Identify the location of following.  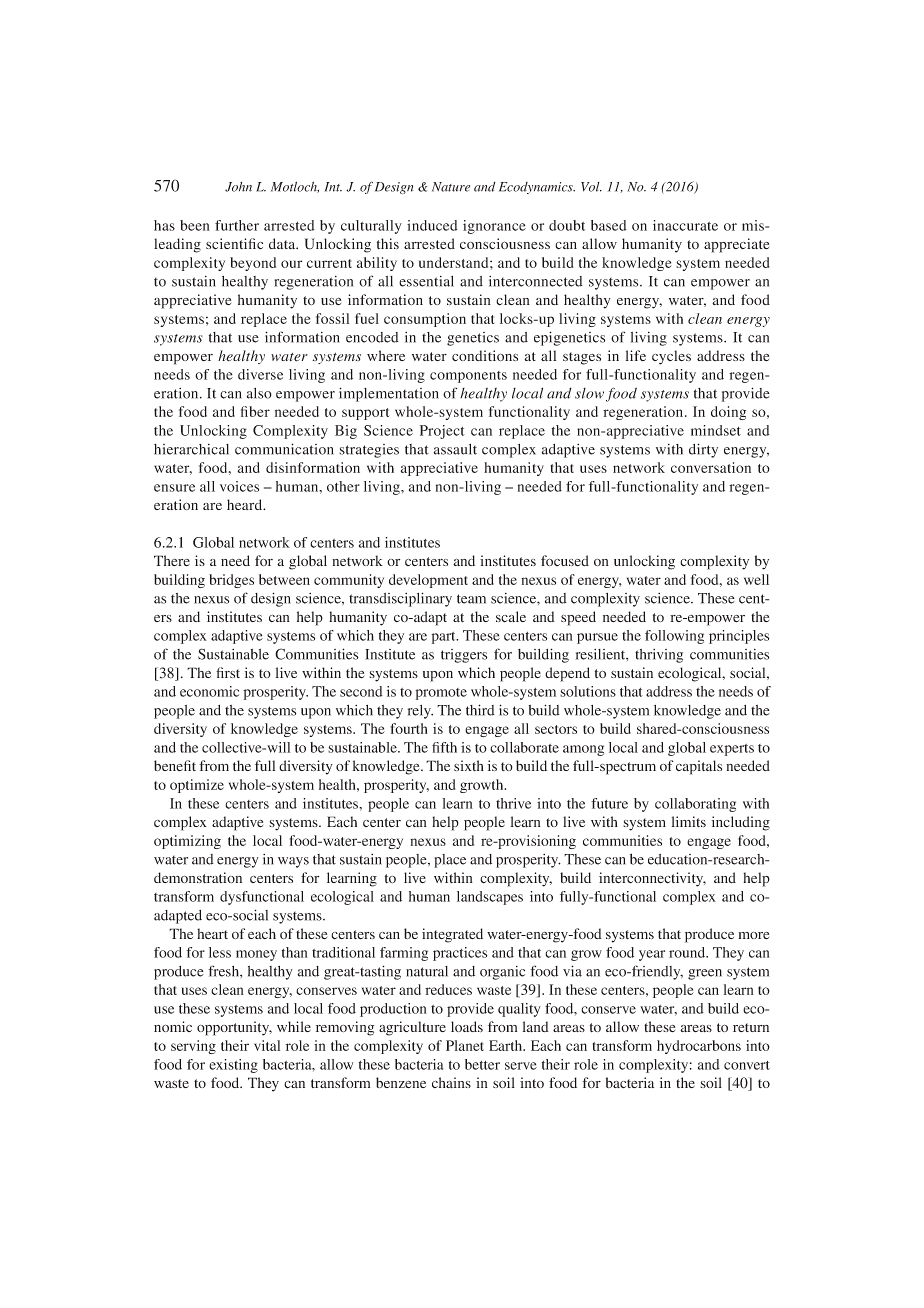
(674, 637).
